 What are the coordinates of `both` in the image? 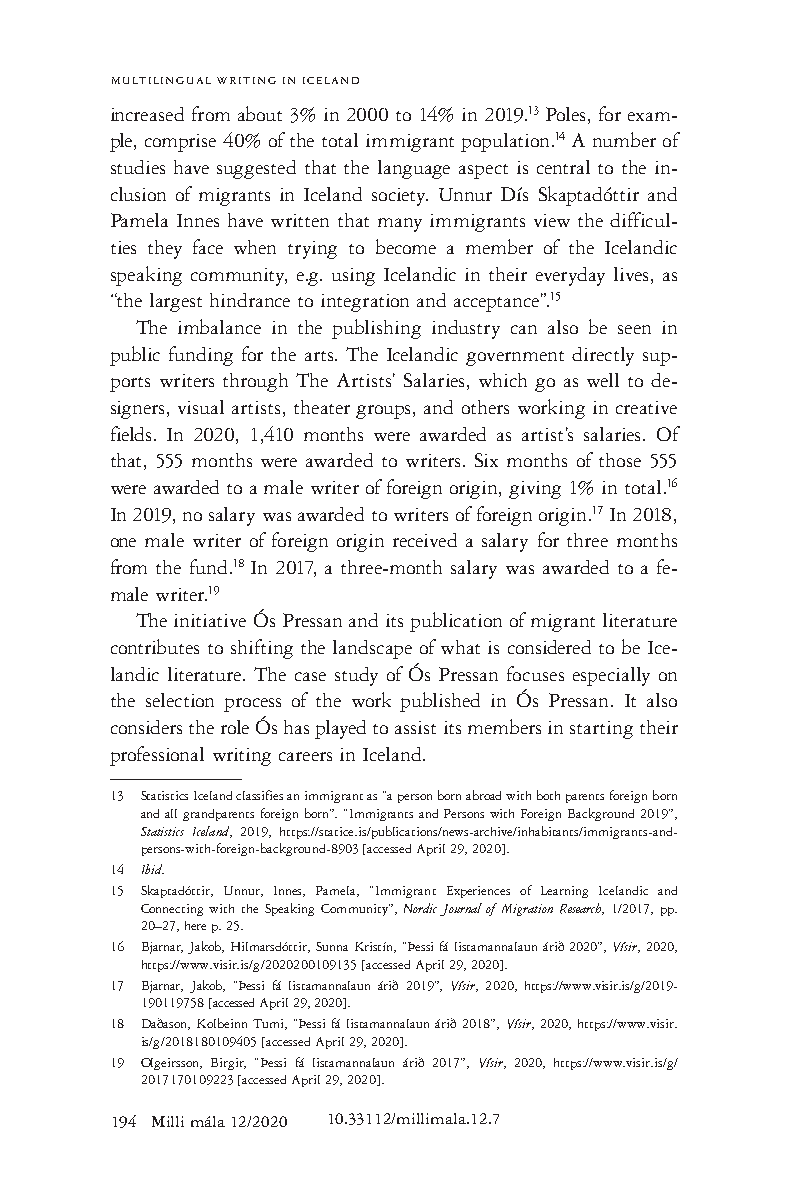 It's located at (548, 795).
